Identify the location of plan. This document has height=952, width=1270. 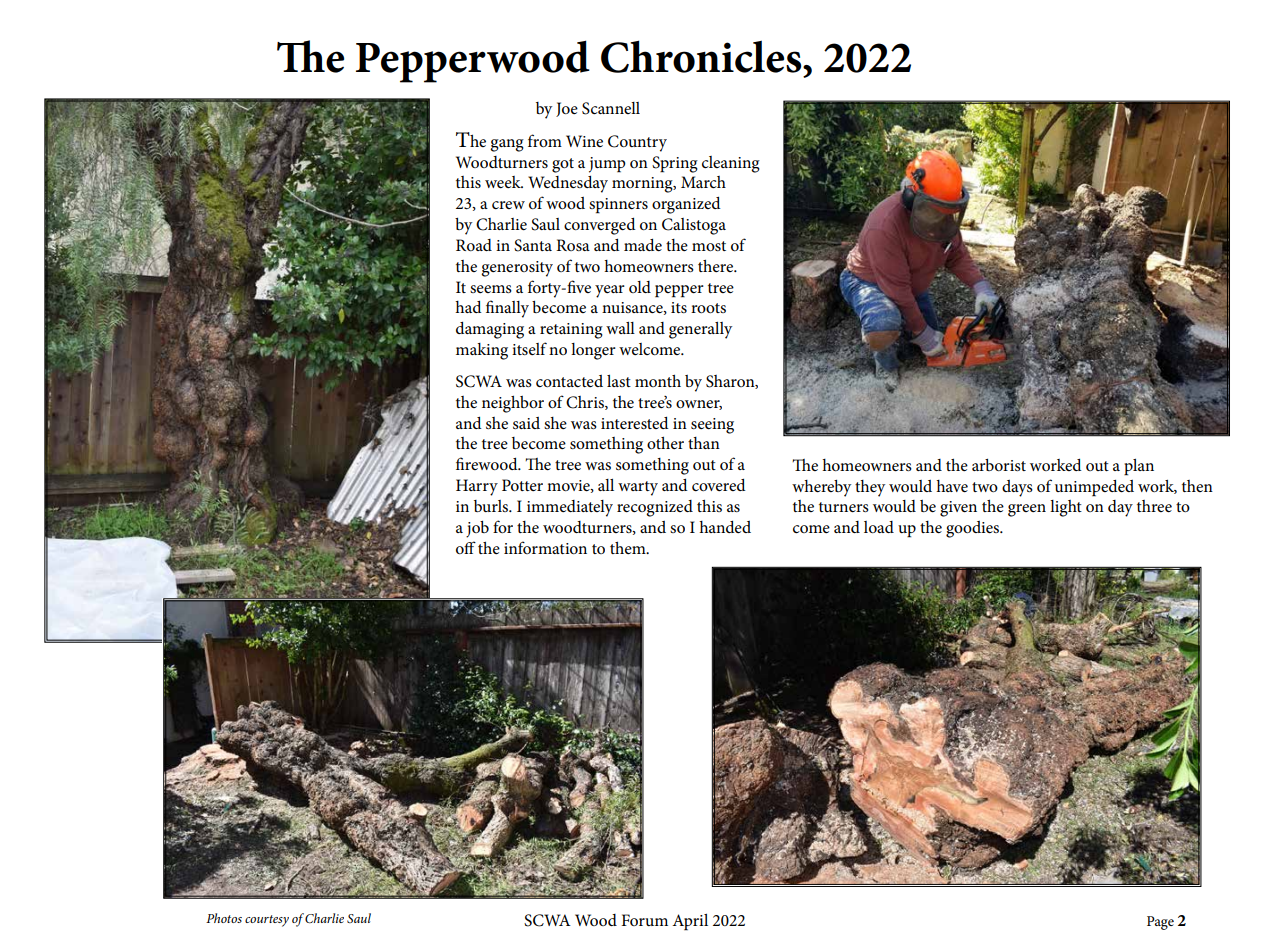
(1139, 467).
